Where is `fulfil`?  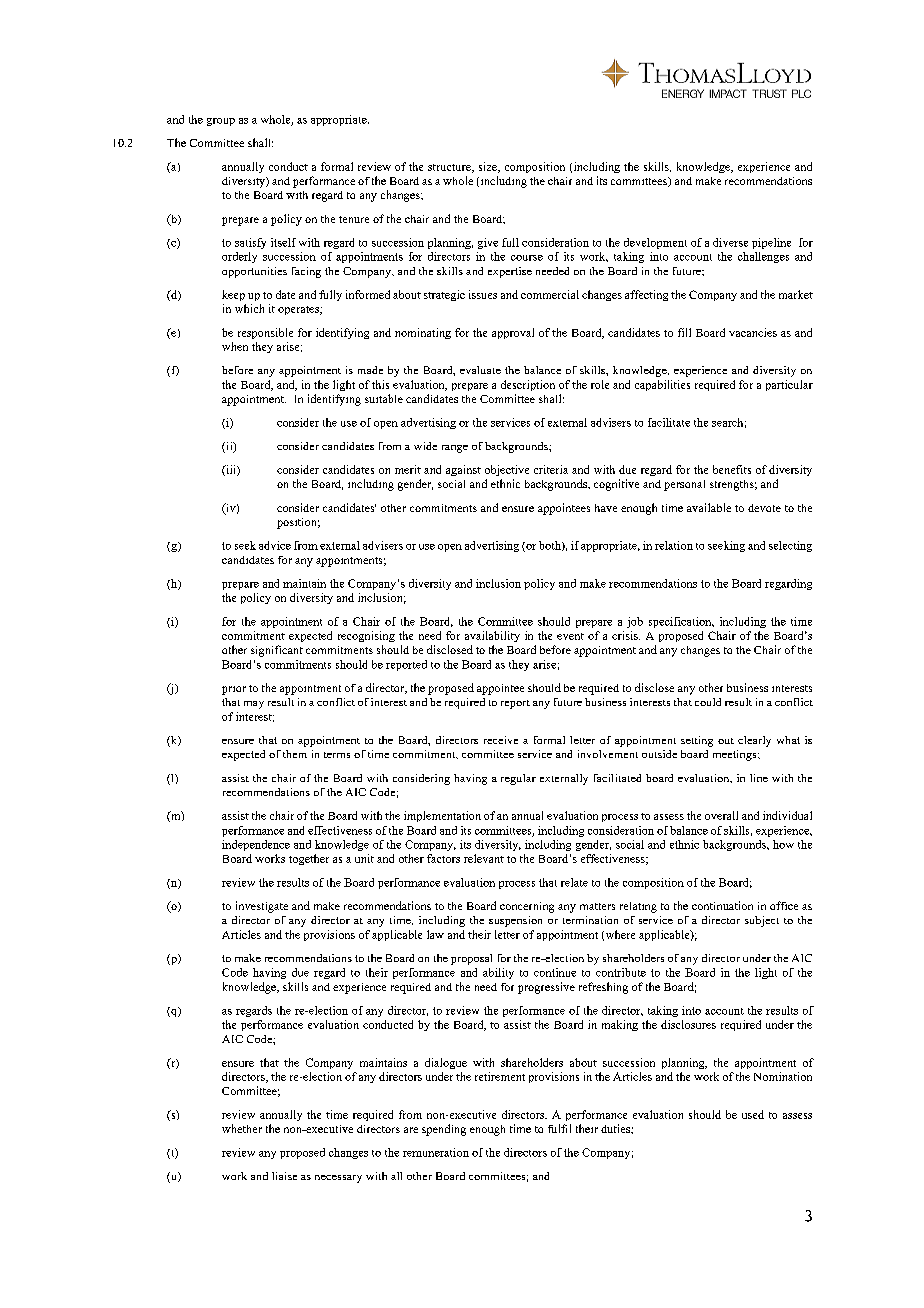 fulfil is located at coordinates (559, 1128).
